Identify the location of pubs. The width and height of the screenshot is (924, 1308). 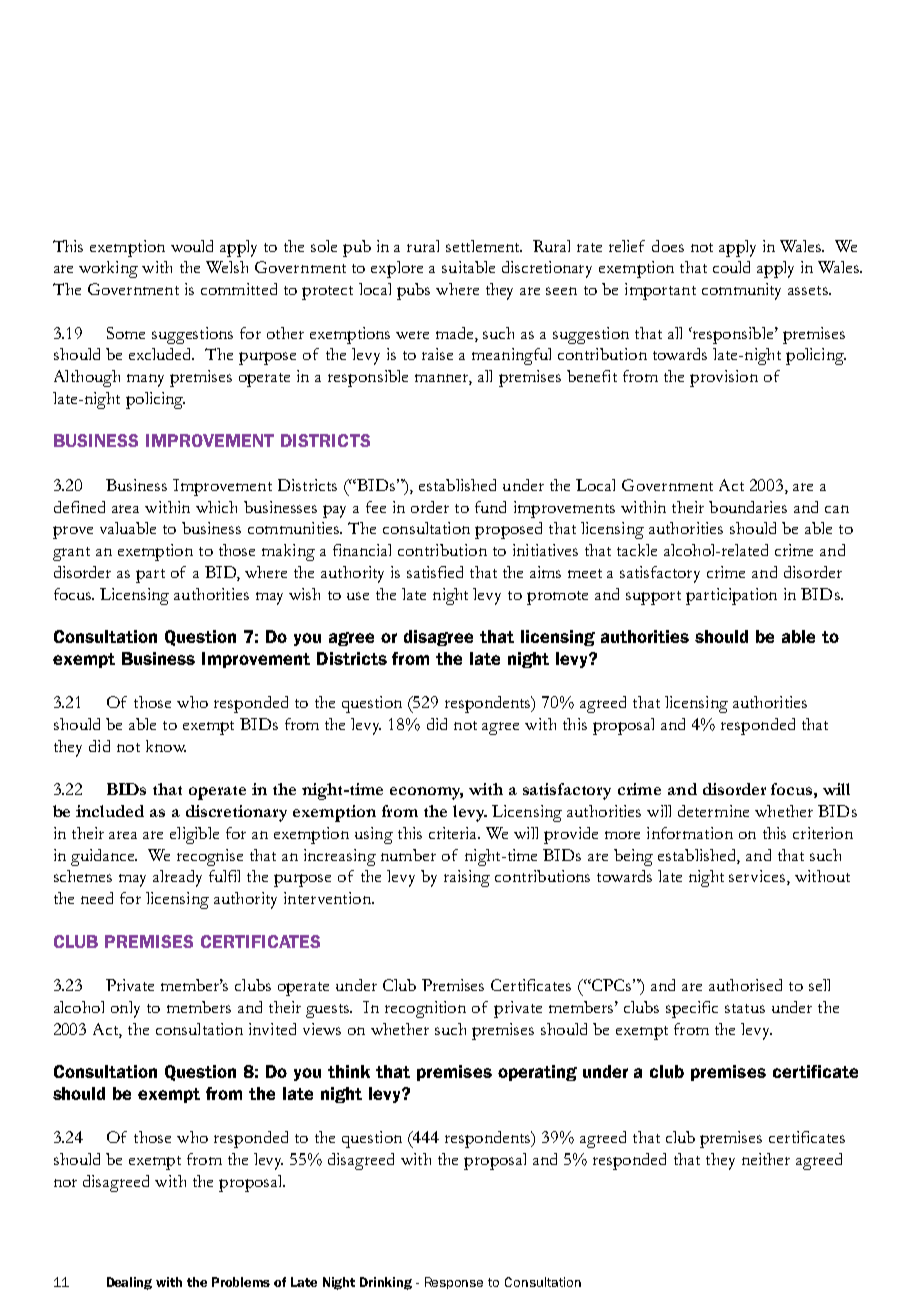
(413, 291).
